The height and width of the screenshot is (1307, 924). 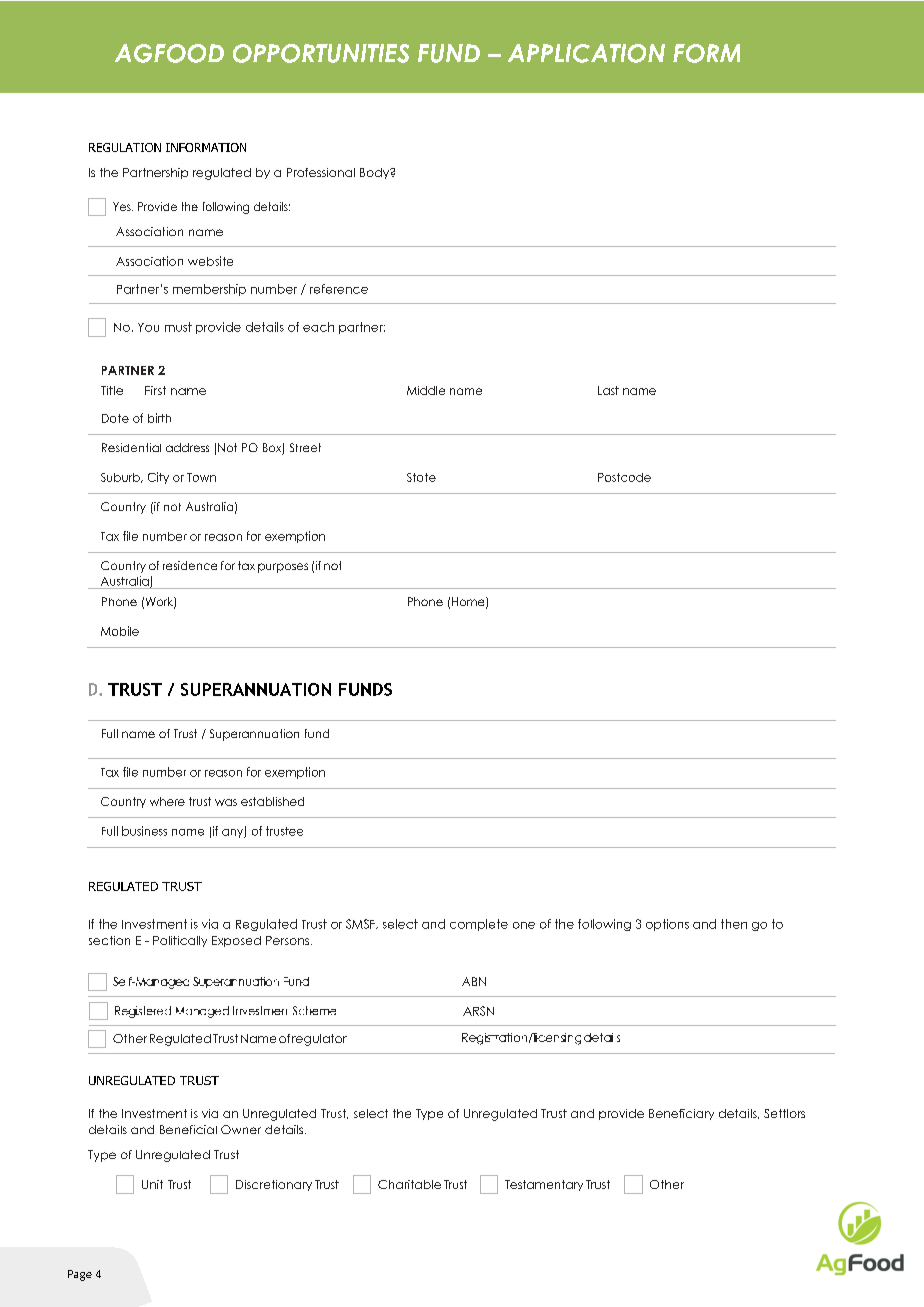 What do you see at coordinates (339, 289) in the screenshot?
I see `reference` at bounding box center [339, 289].
